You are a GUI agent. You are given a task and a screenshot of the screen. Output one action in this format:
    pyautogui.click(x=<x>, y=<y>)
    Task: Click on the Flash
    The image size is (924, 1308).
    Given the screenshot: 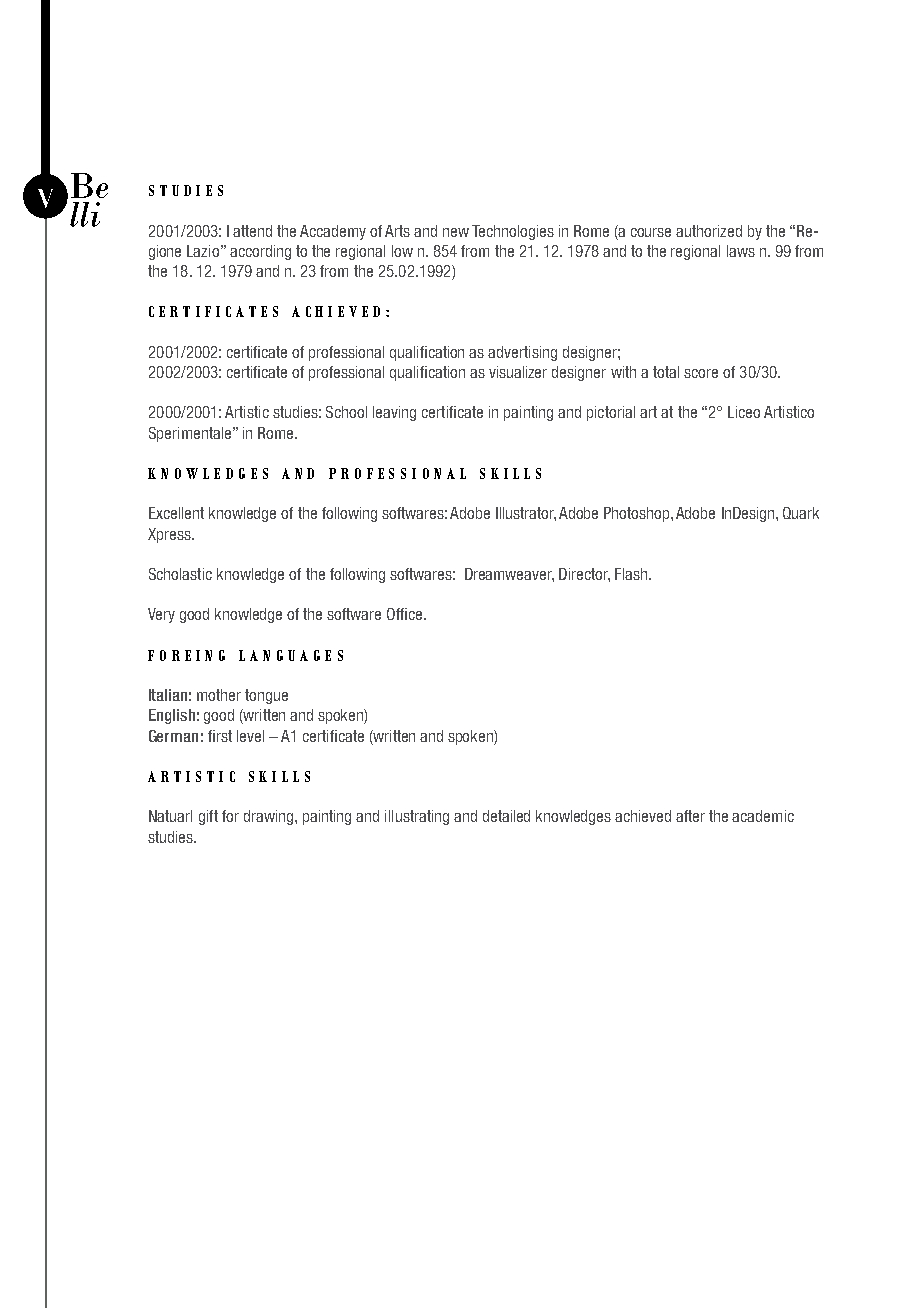 What is the action you would take?
    pyautogui.click(x=632, y=574)
